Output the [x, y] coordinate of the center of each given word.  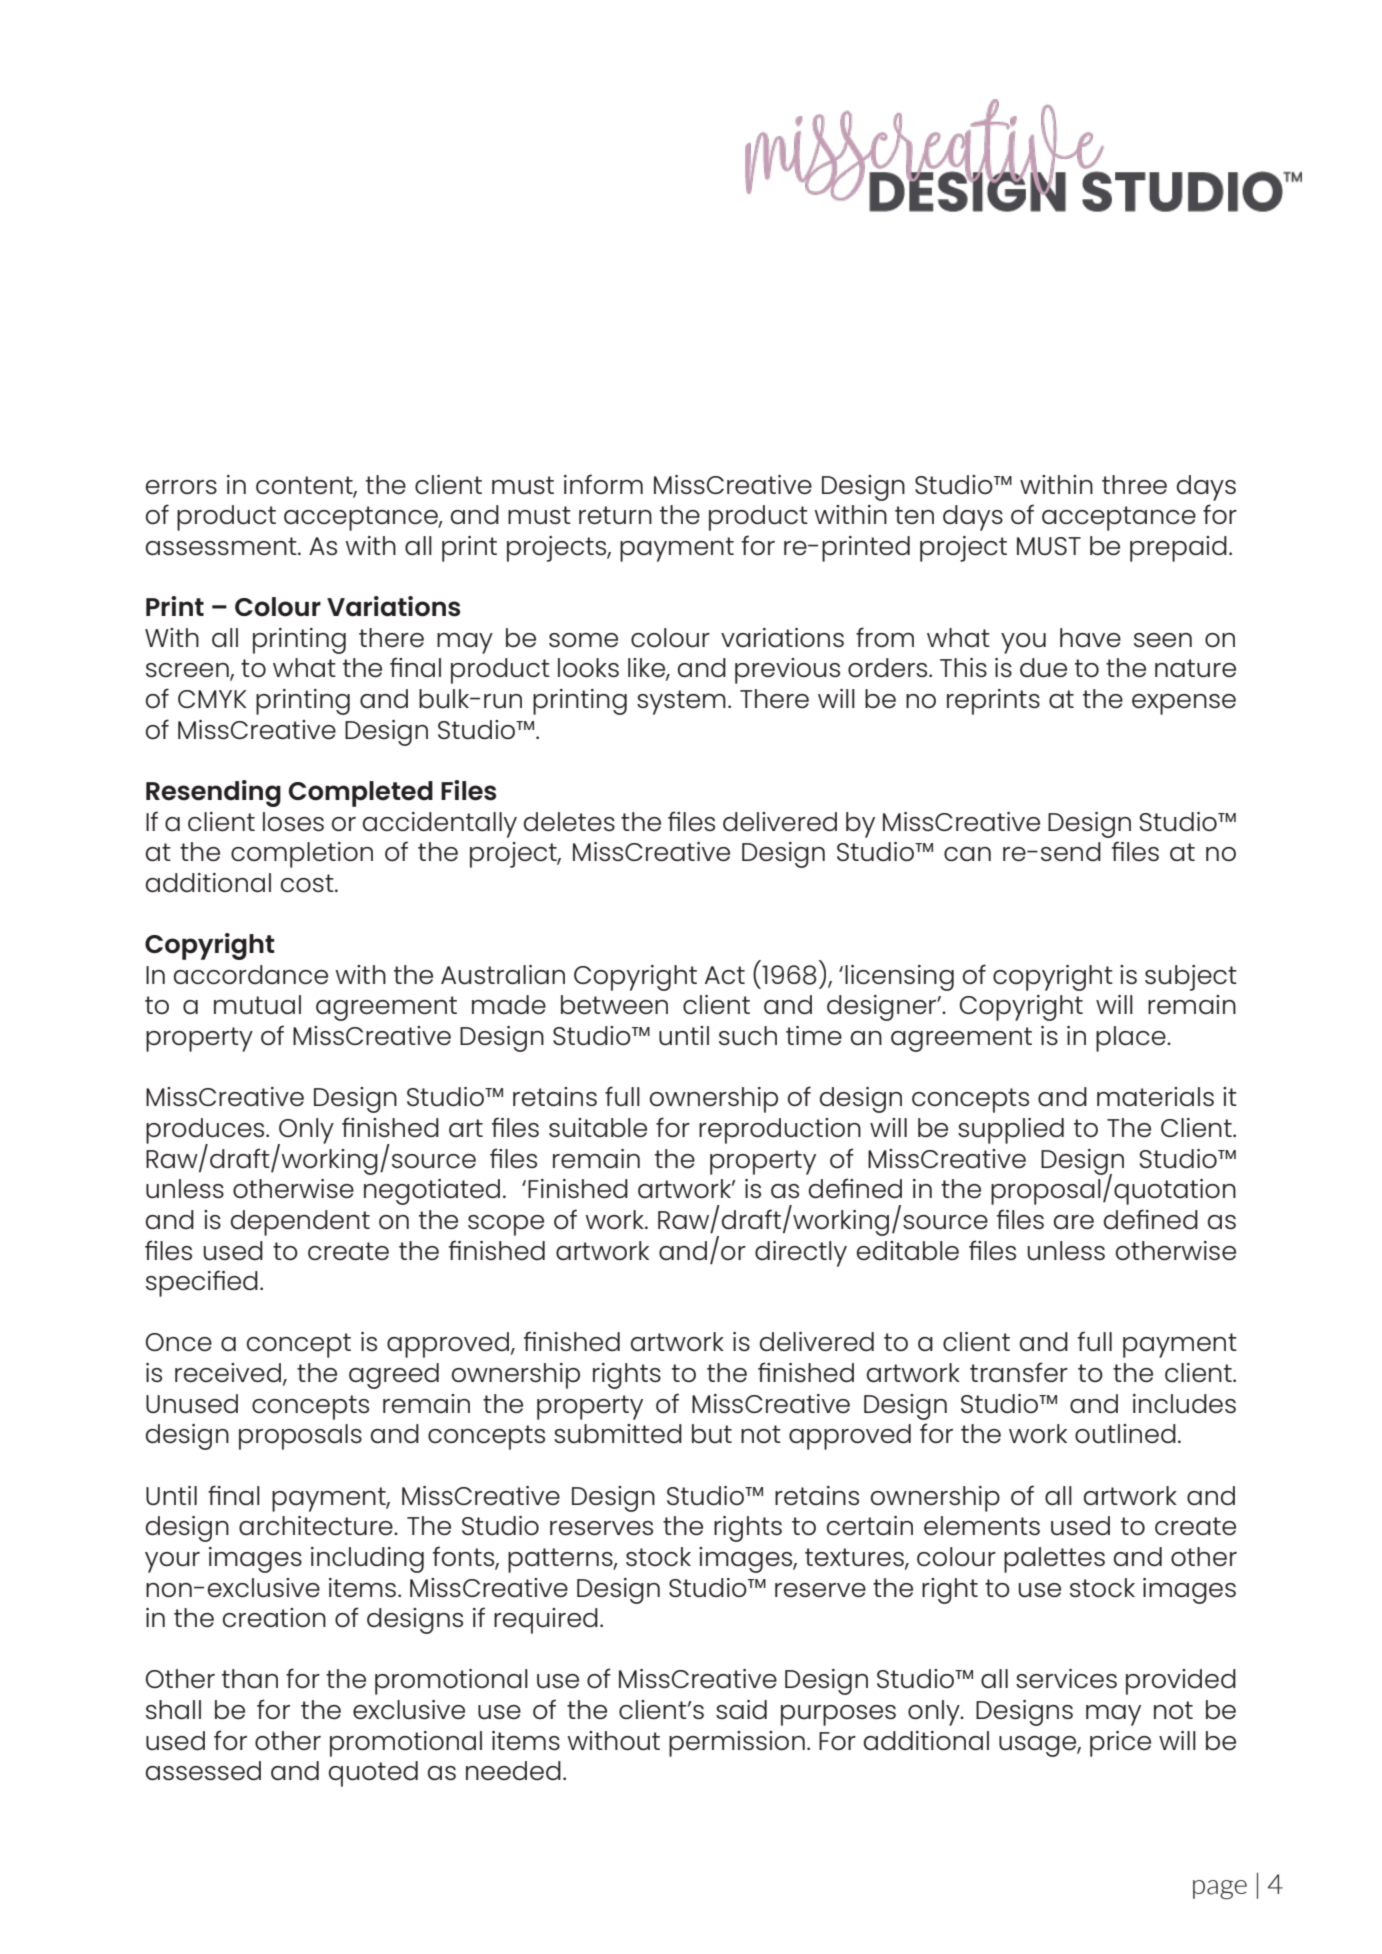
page [1220, 1890]
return [615, 515]
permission [737, 1744]
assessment [222, 546]
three [1134, 484]
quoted [373, 1774]
